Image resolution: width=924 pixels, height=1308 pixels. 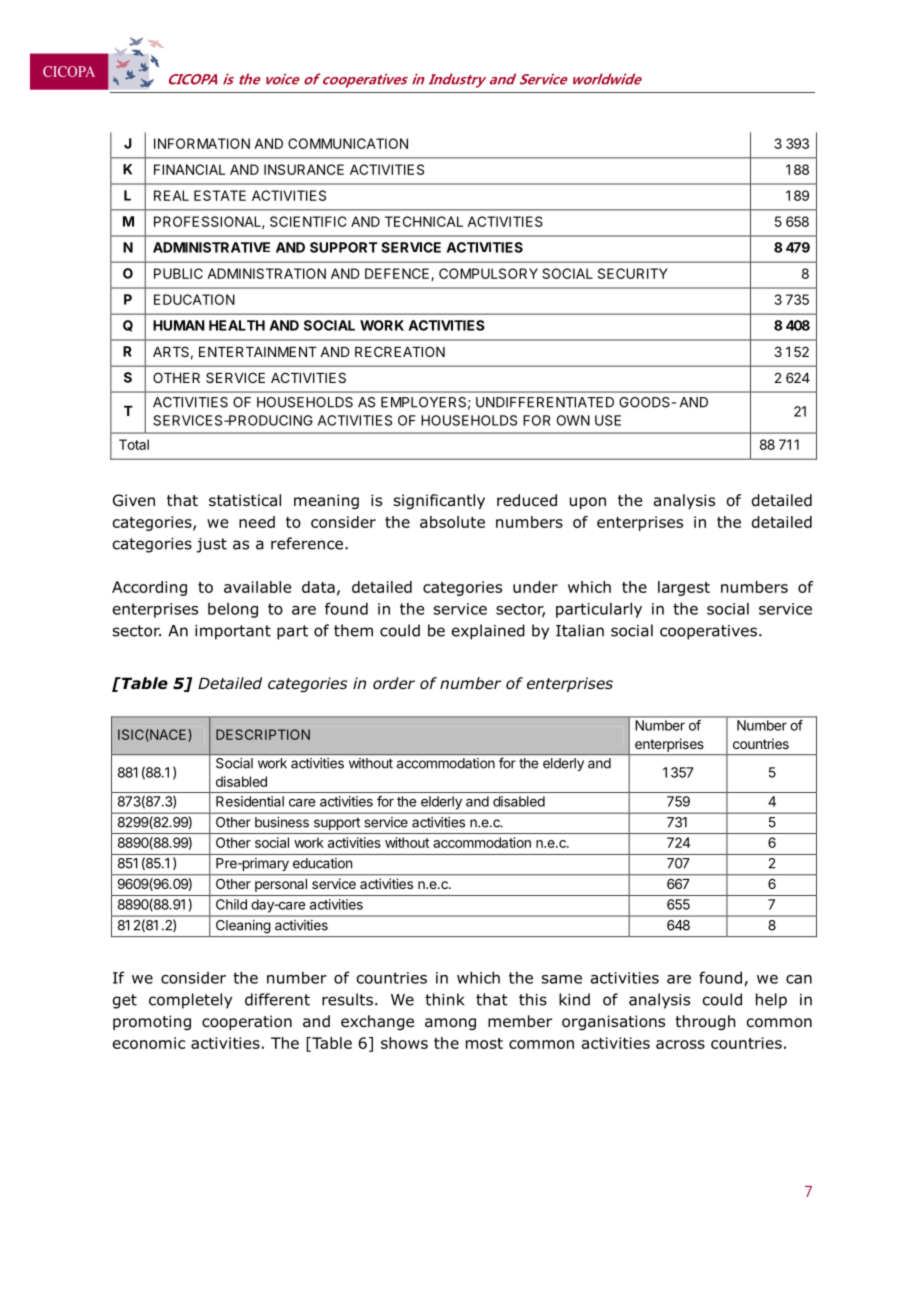 I want to click on belong, so click(x=233, y=610).
